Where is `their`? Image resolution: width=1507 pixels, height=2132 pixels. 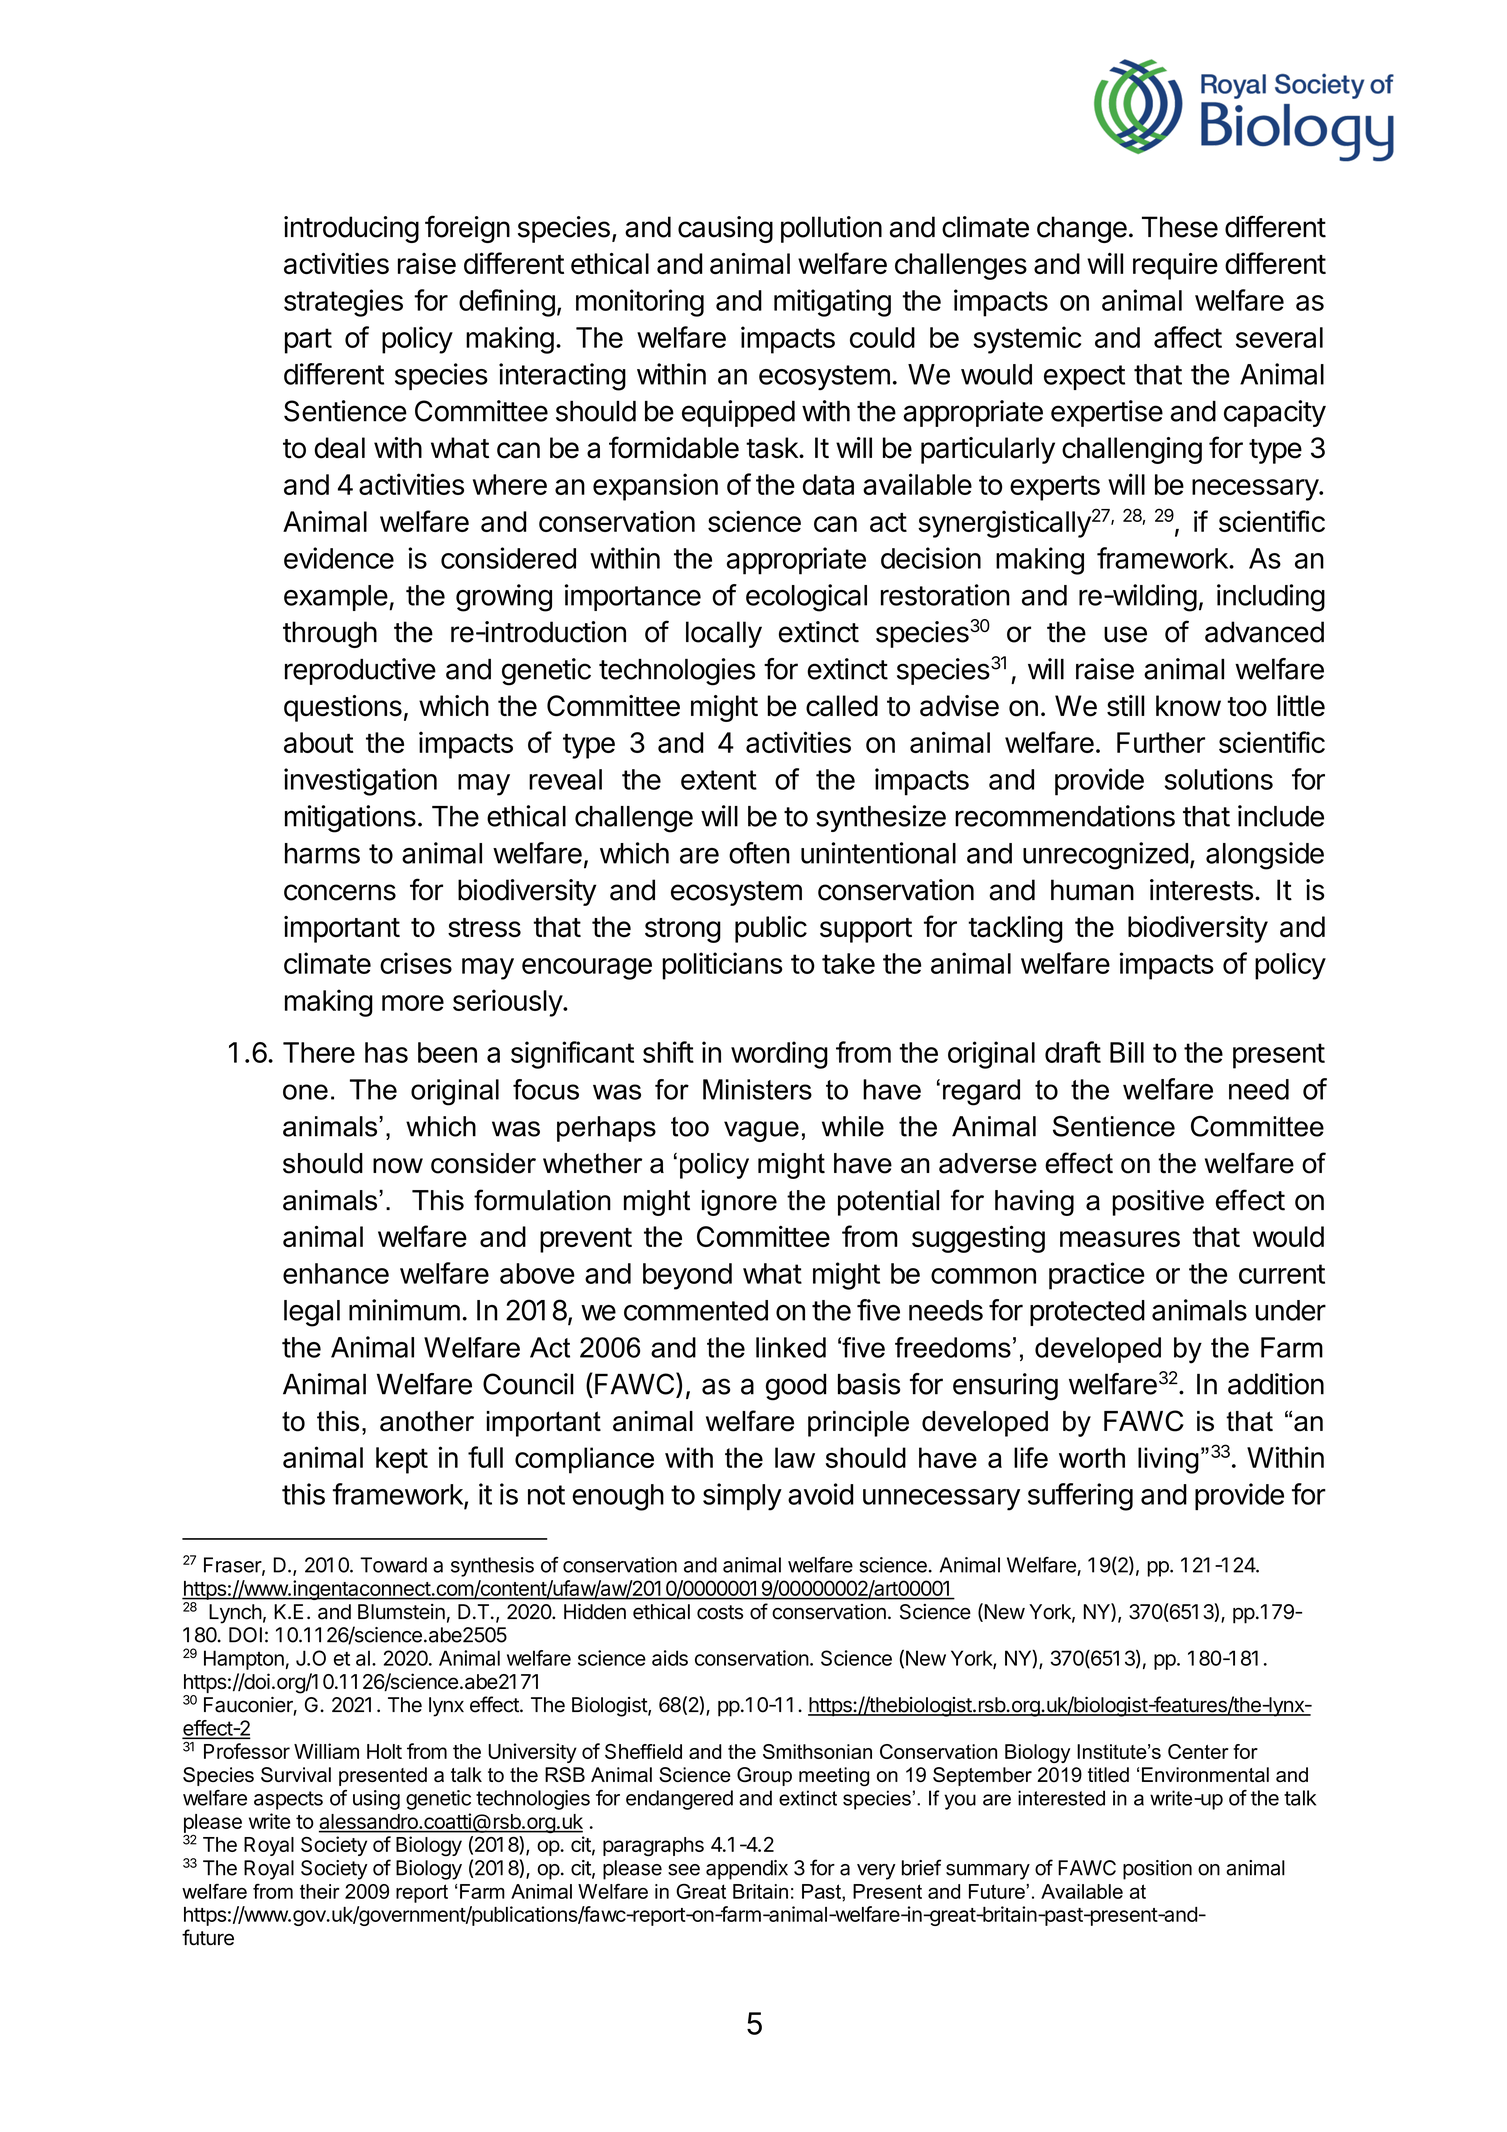
their is located at coordinates (320, 1891).
